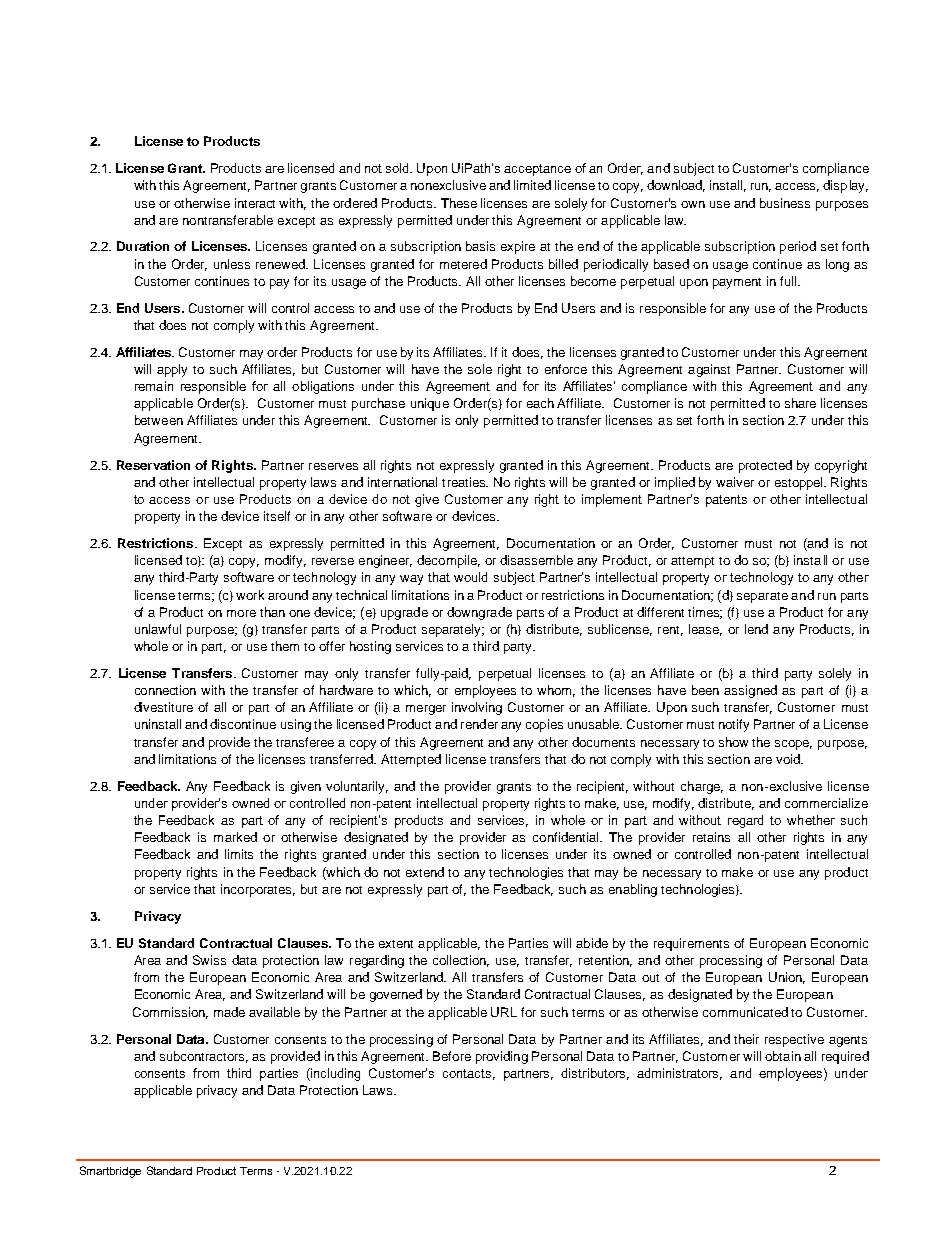 The height and width of the screenshot is (1233, 952). Describe the element at coordinates (229, 1012) in the screenshot. I see `made` at that location.
